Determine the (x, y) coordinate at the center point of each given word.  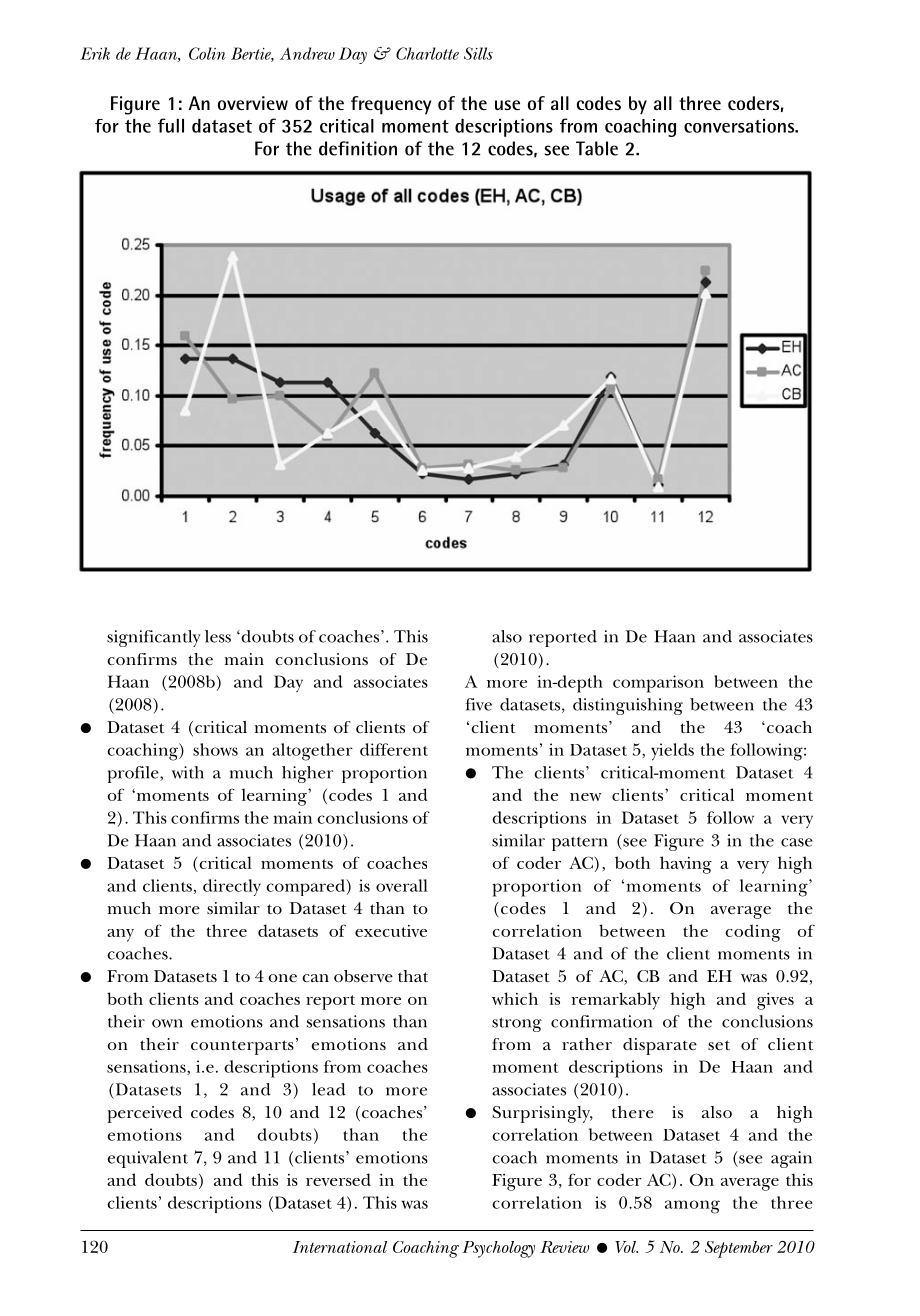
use (507, 105)
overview (253, 103)
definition (358, 148)
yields (672, 752)
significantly (154, 638)
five (478, 704)
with (187, 772)
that (413, 976)
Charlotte (427, 53)
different (394, 749)
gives (775, 1001)
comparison (658, 684)
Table (597, 148)
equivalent (147, 1159)
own (167, 1023)
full (171, 125)
